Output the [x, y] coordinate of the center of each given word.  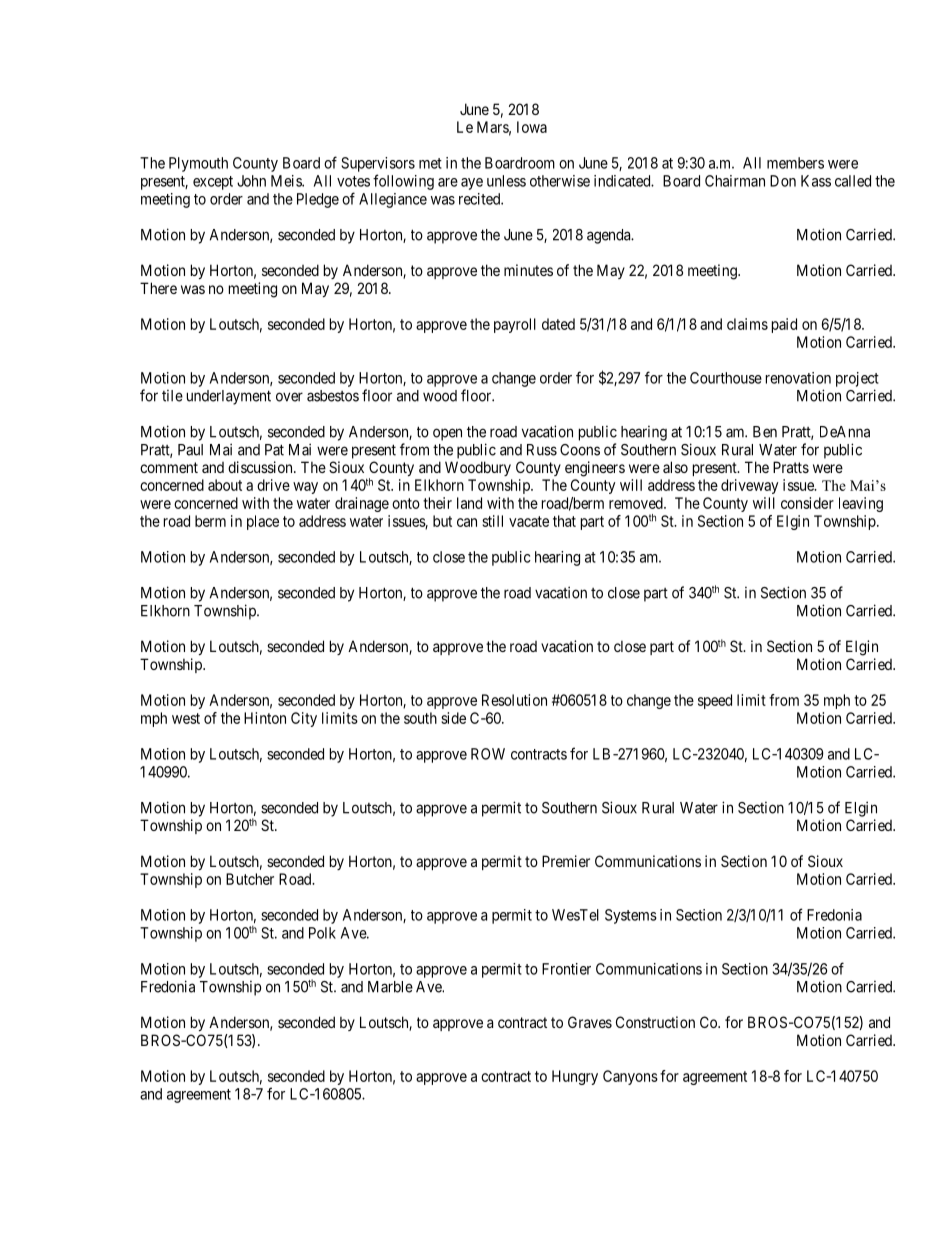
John [251, 181]
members [795, 163]
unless [506, 181]
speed [715, 701]
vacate [529, 521]
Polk [322, 933]
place [263, 522]
